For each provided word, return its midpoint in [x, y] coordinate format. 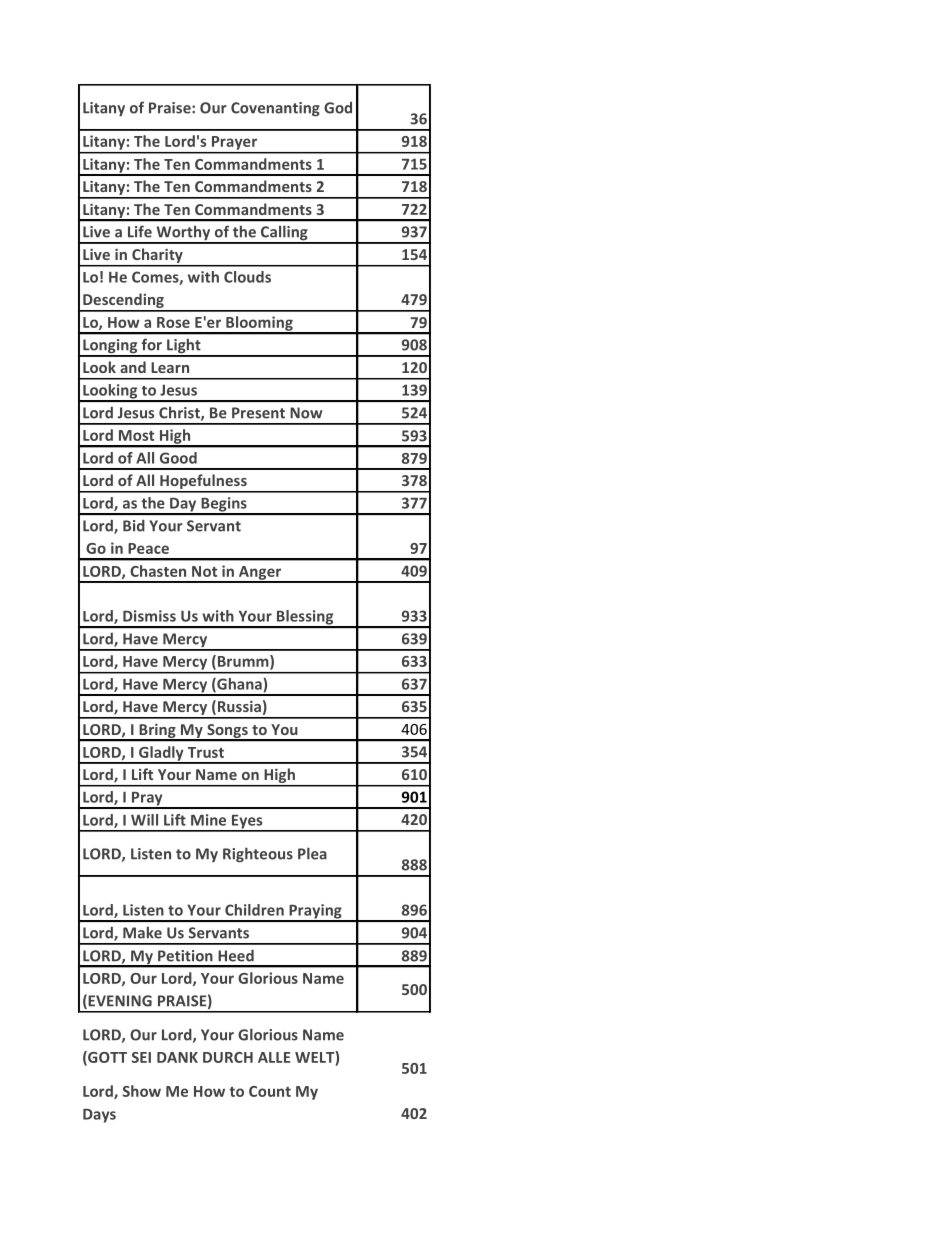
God [338, 108]
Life [140, 231]
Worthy [183, 234]
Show [142, 1091]
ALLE [274, 1057]
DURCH [228, 1057]
